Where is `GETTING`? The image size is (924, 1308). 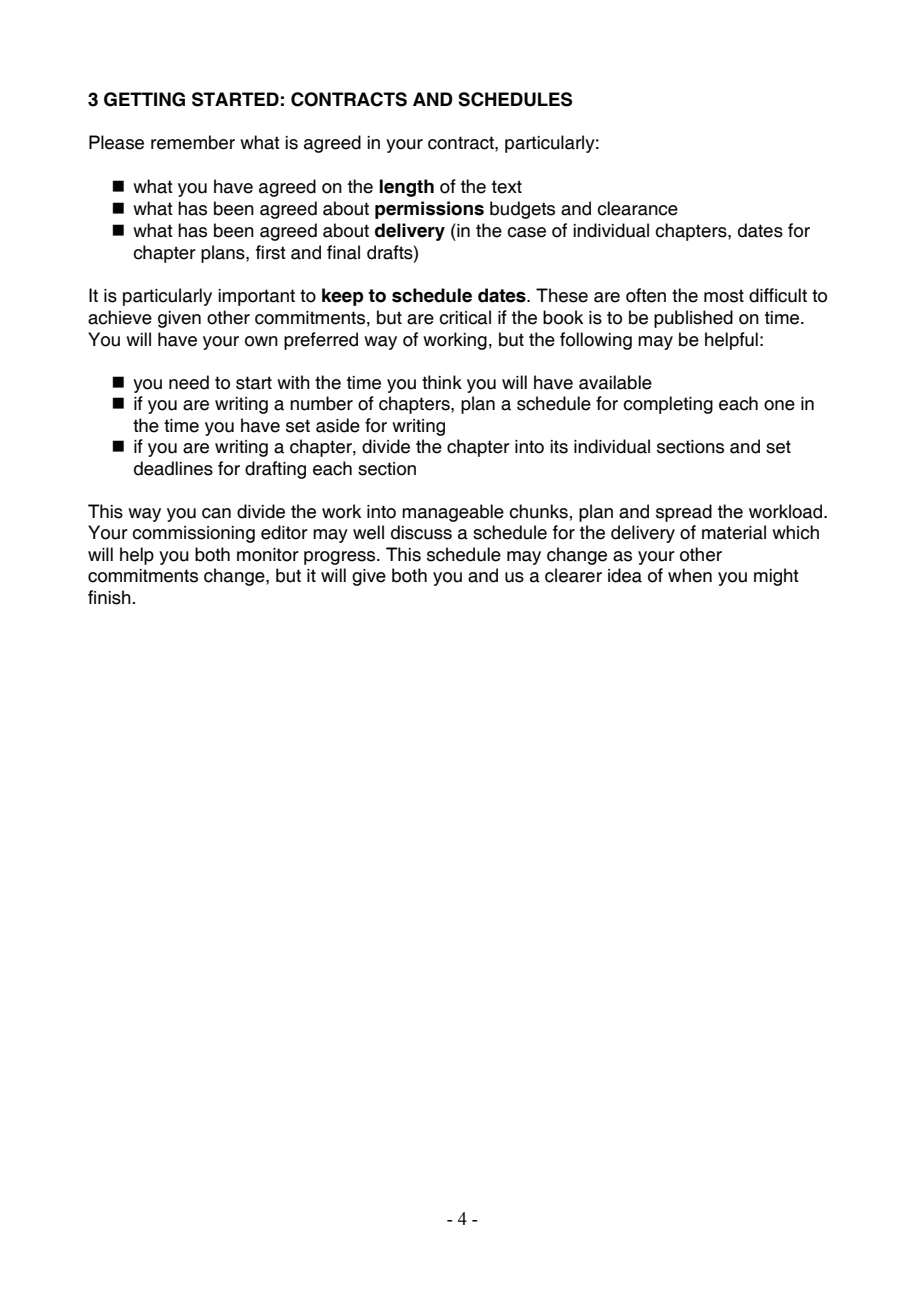
GETTING is located at coordinates (144, 99).
